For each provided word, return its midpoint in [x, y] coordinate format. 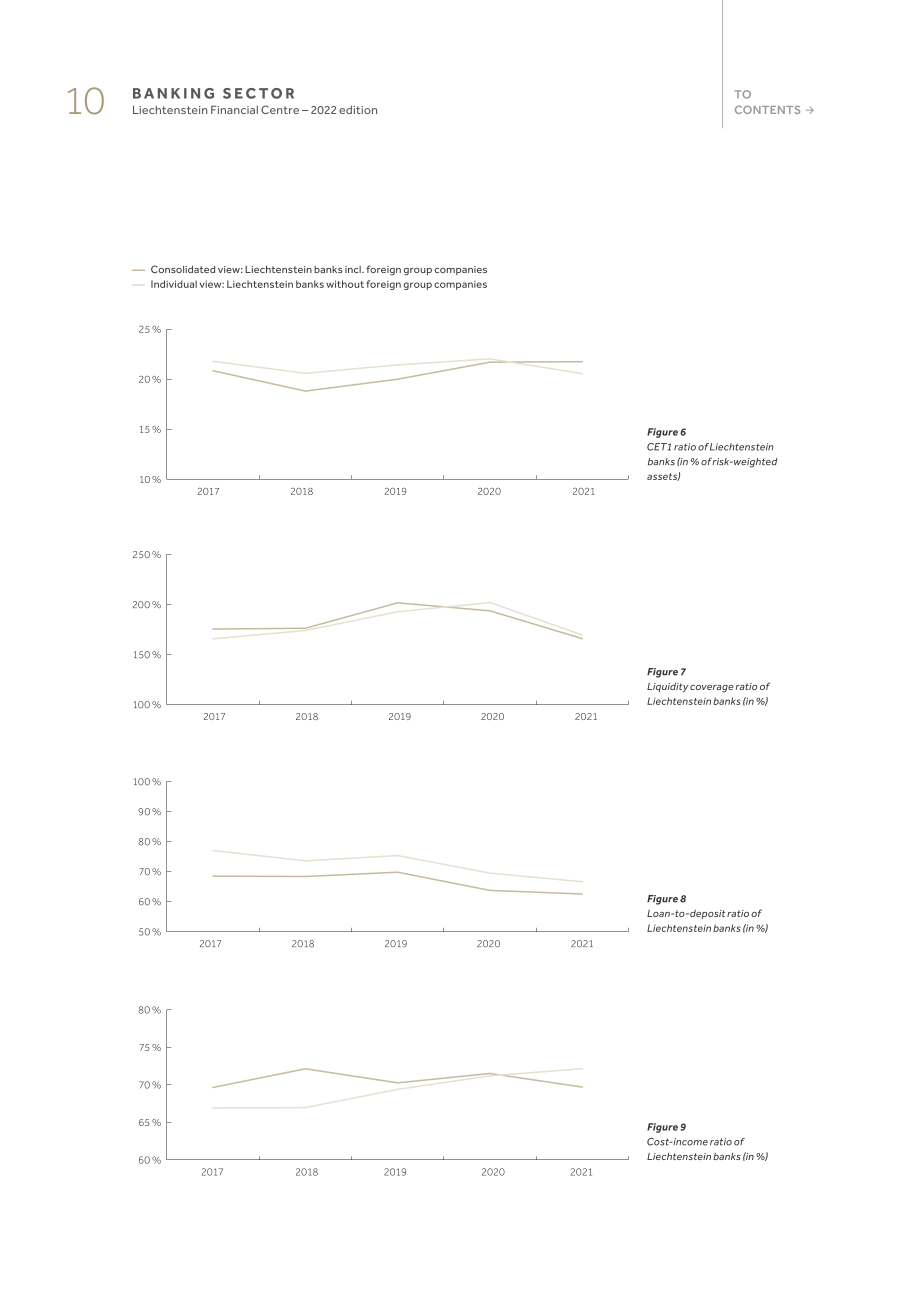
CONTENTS [767, 109]
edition [358, 110]
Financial [234, 109]
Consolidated [183, 269]
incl [354, 269]
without [345, 284]
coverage [712, 689]
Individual [174, 284]
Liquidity [667, 688]
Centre [280, 109]
